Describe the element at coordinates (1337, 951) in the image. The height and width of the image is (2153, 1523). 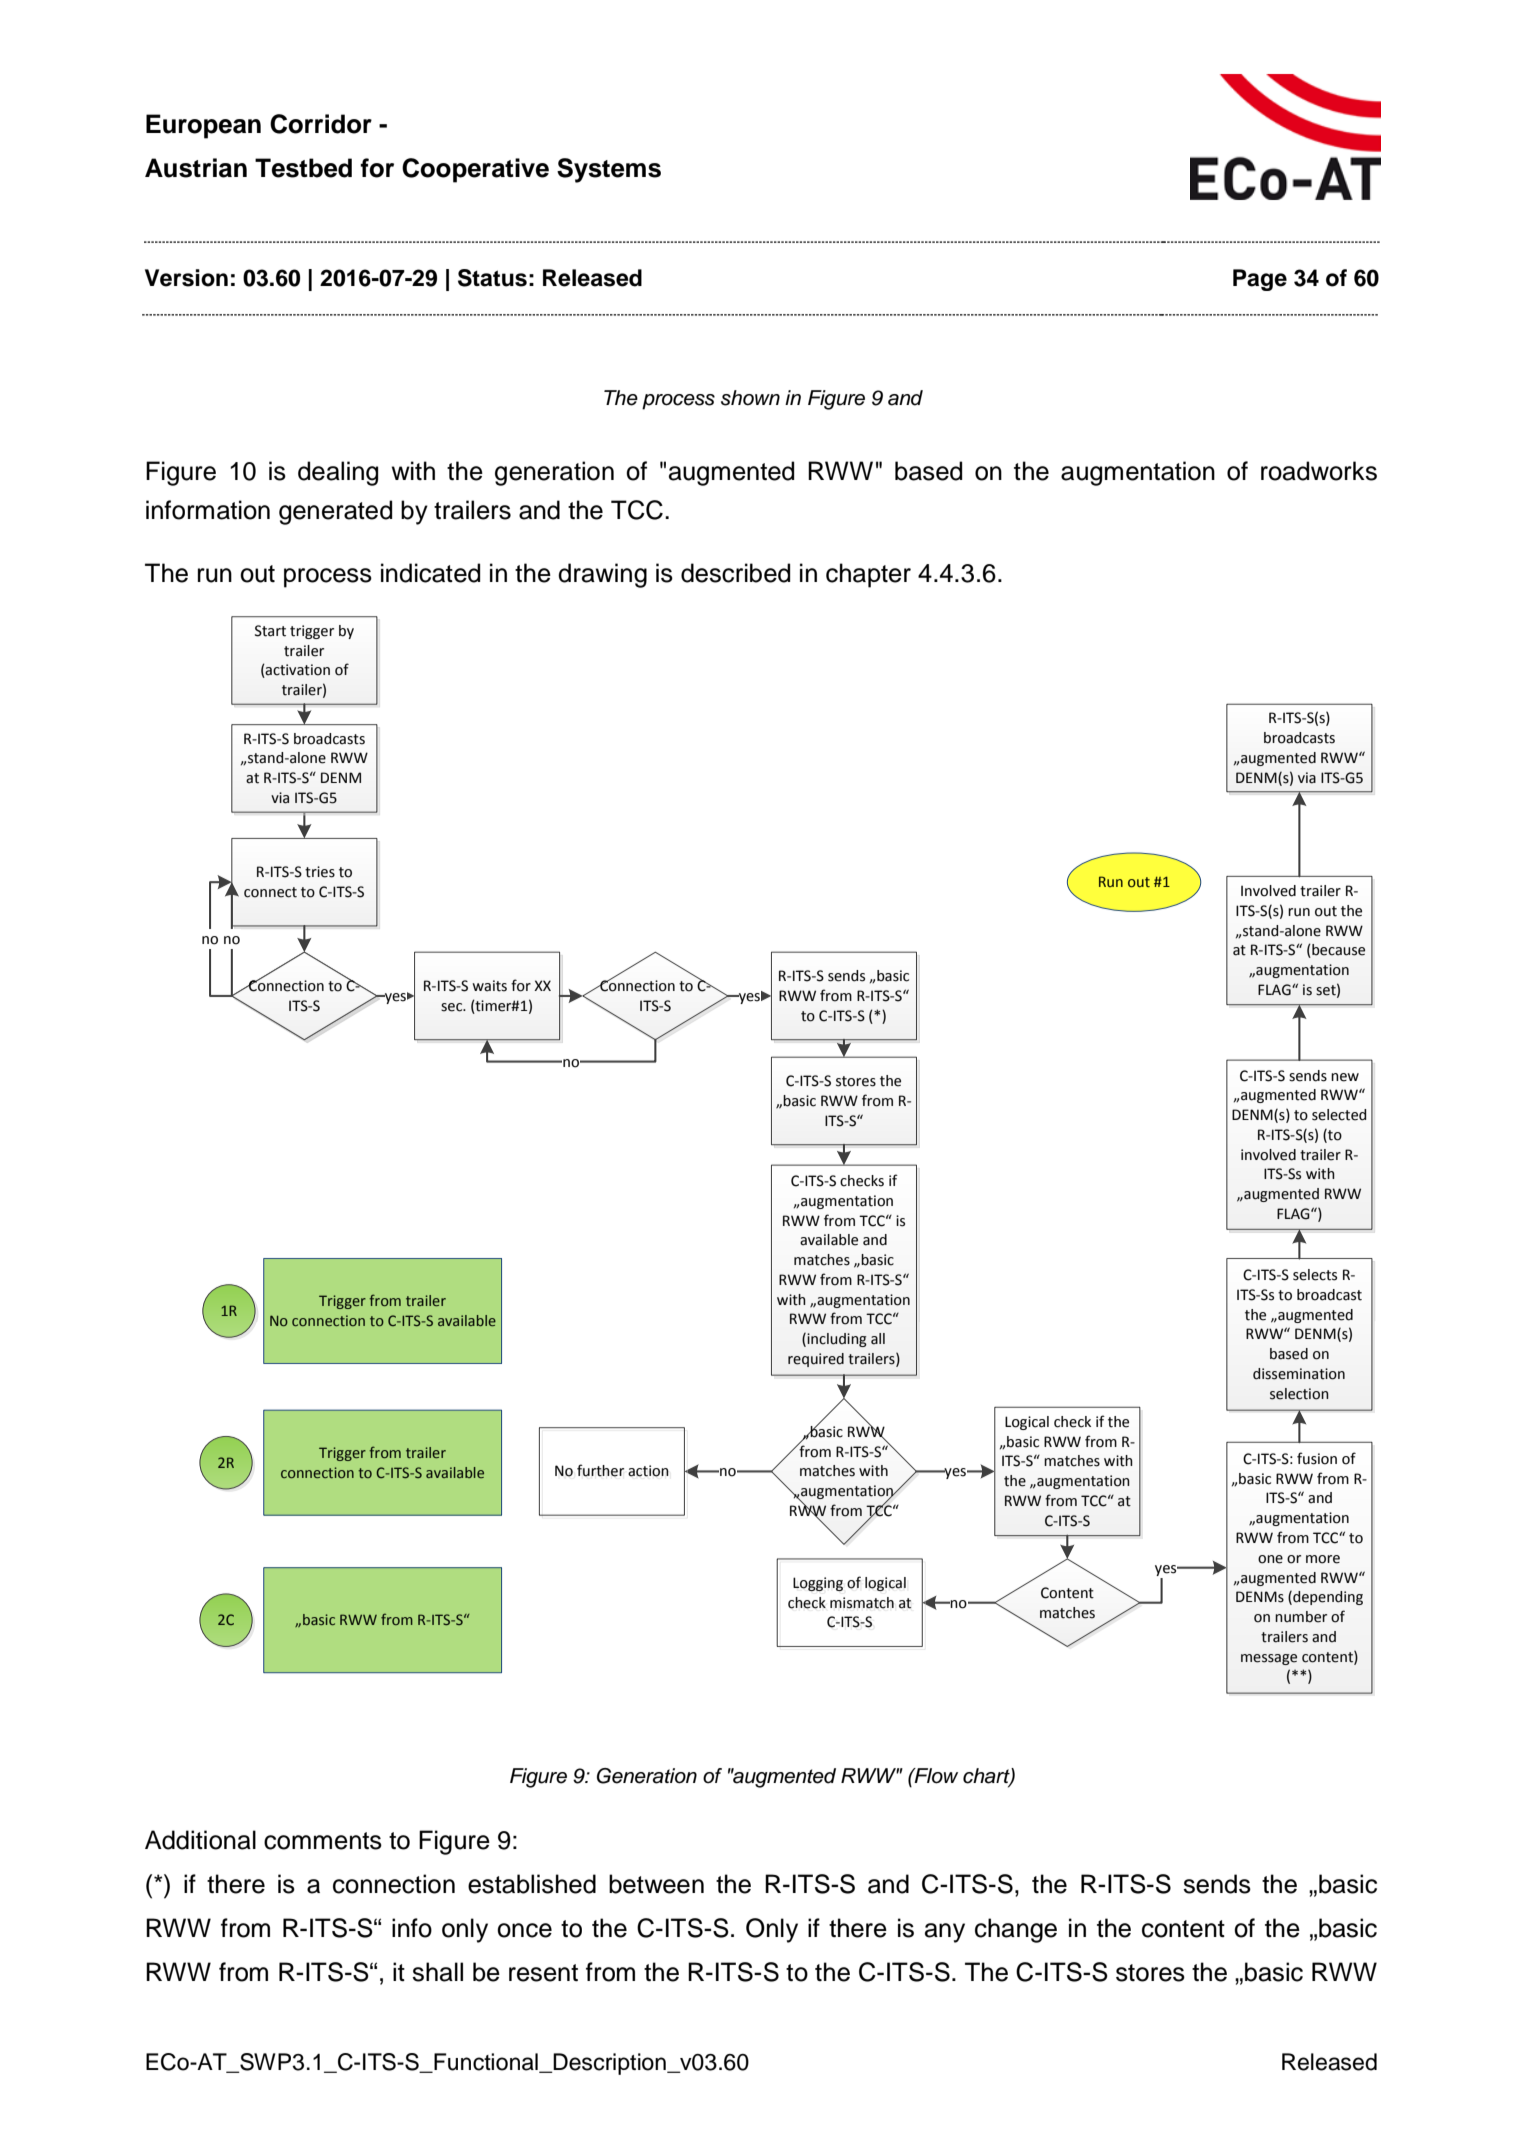
I see `because` at that location.
